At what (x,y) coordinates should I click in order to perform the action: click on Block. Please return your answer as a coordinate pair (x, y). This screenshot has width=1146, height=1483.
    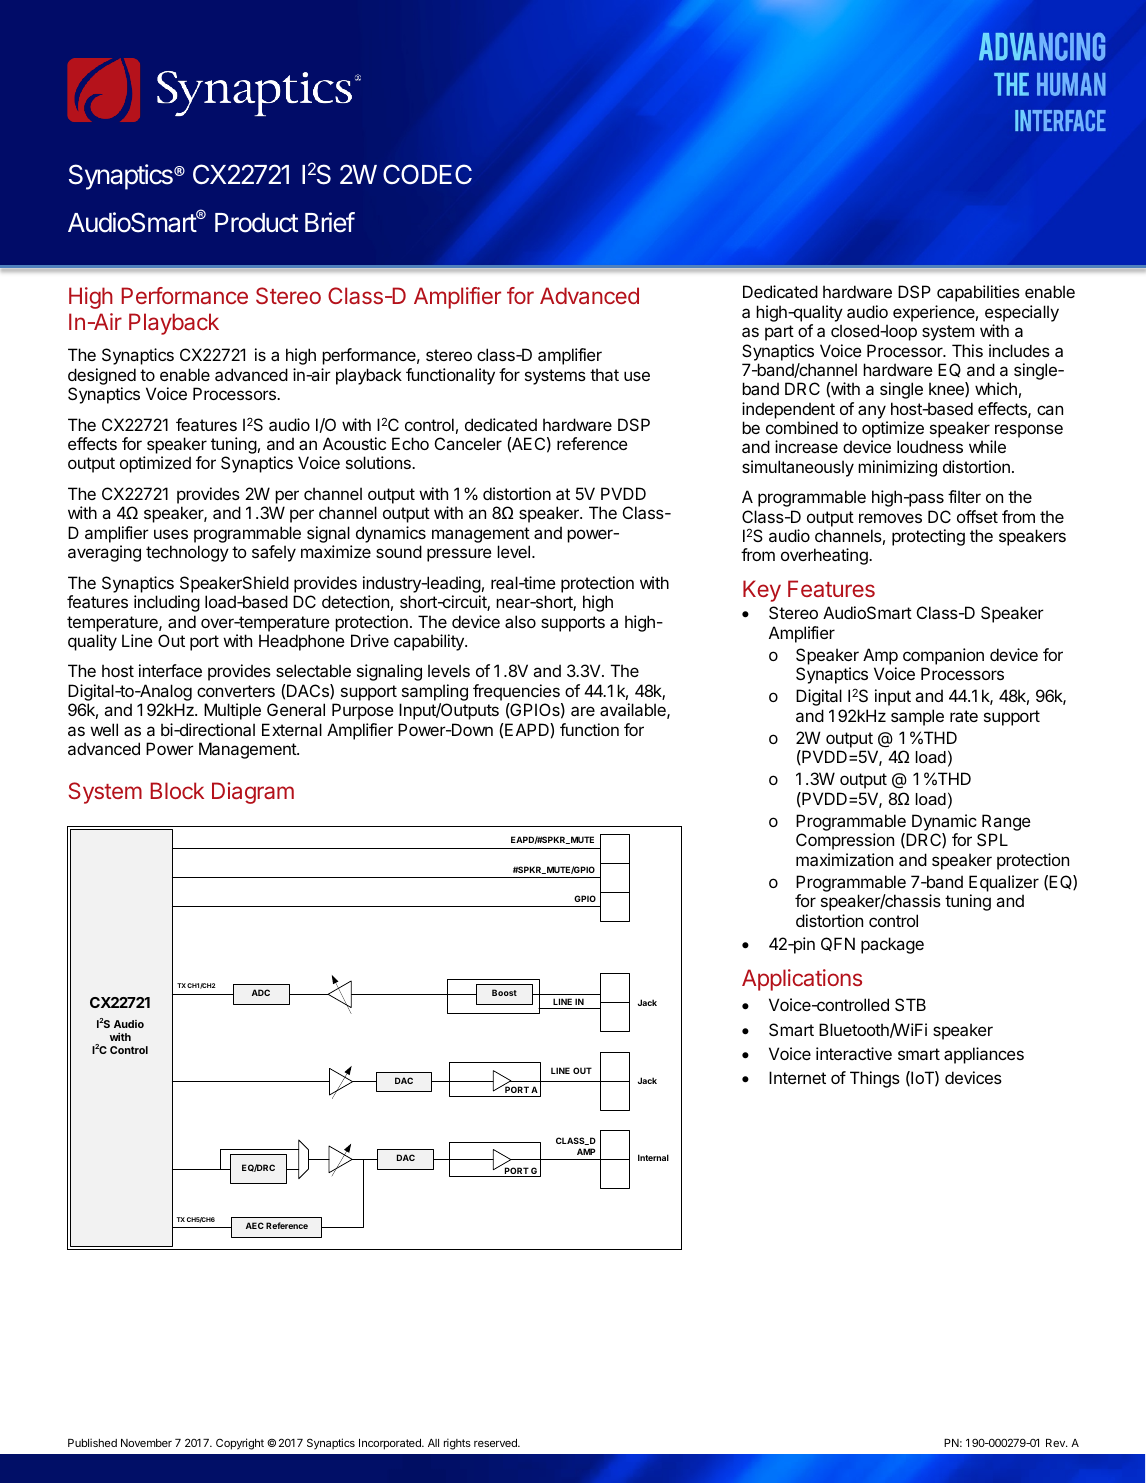
    Looking at the image, I should click on (177, 790).
